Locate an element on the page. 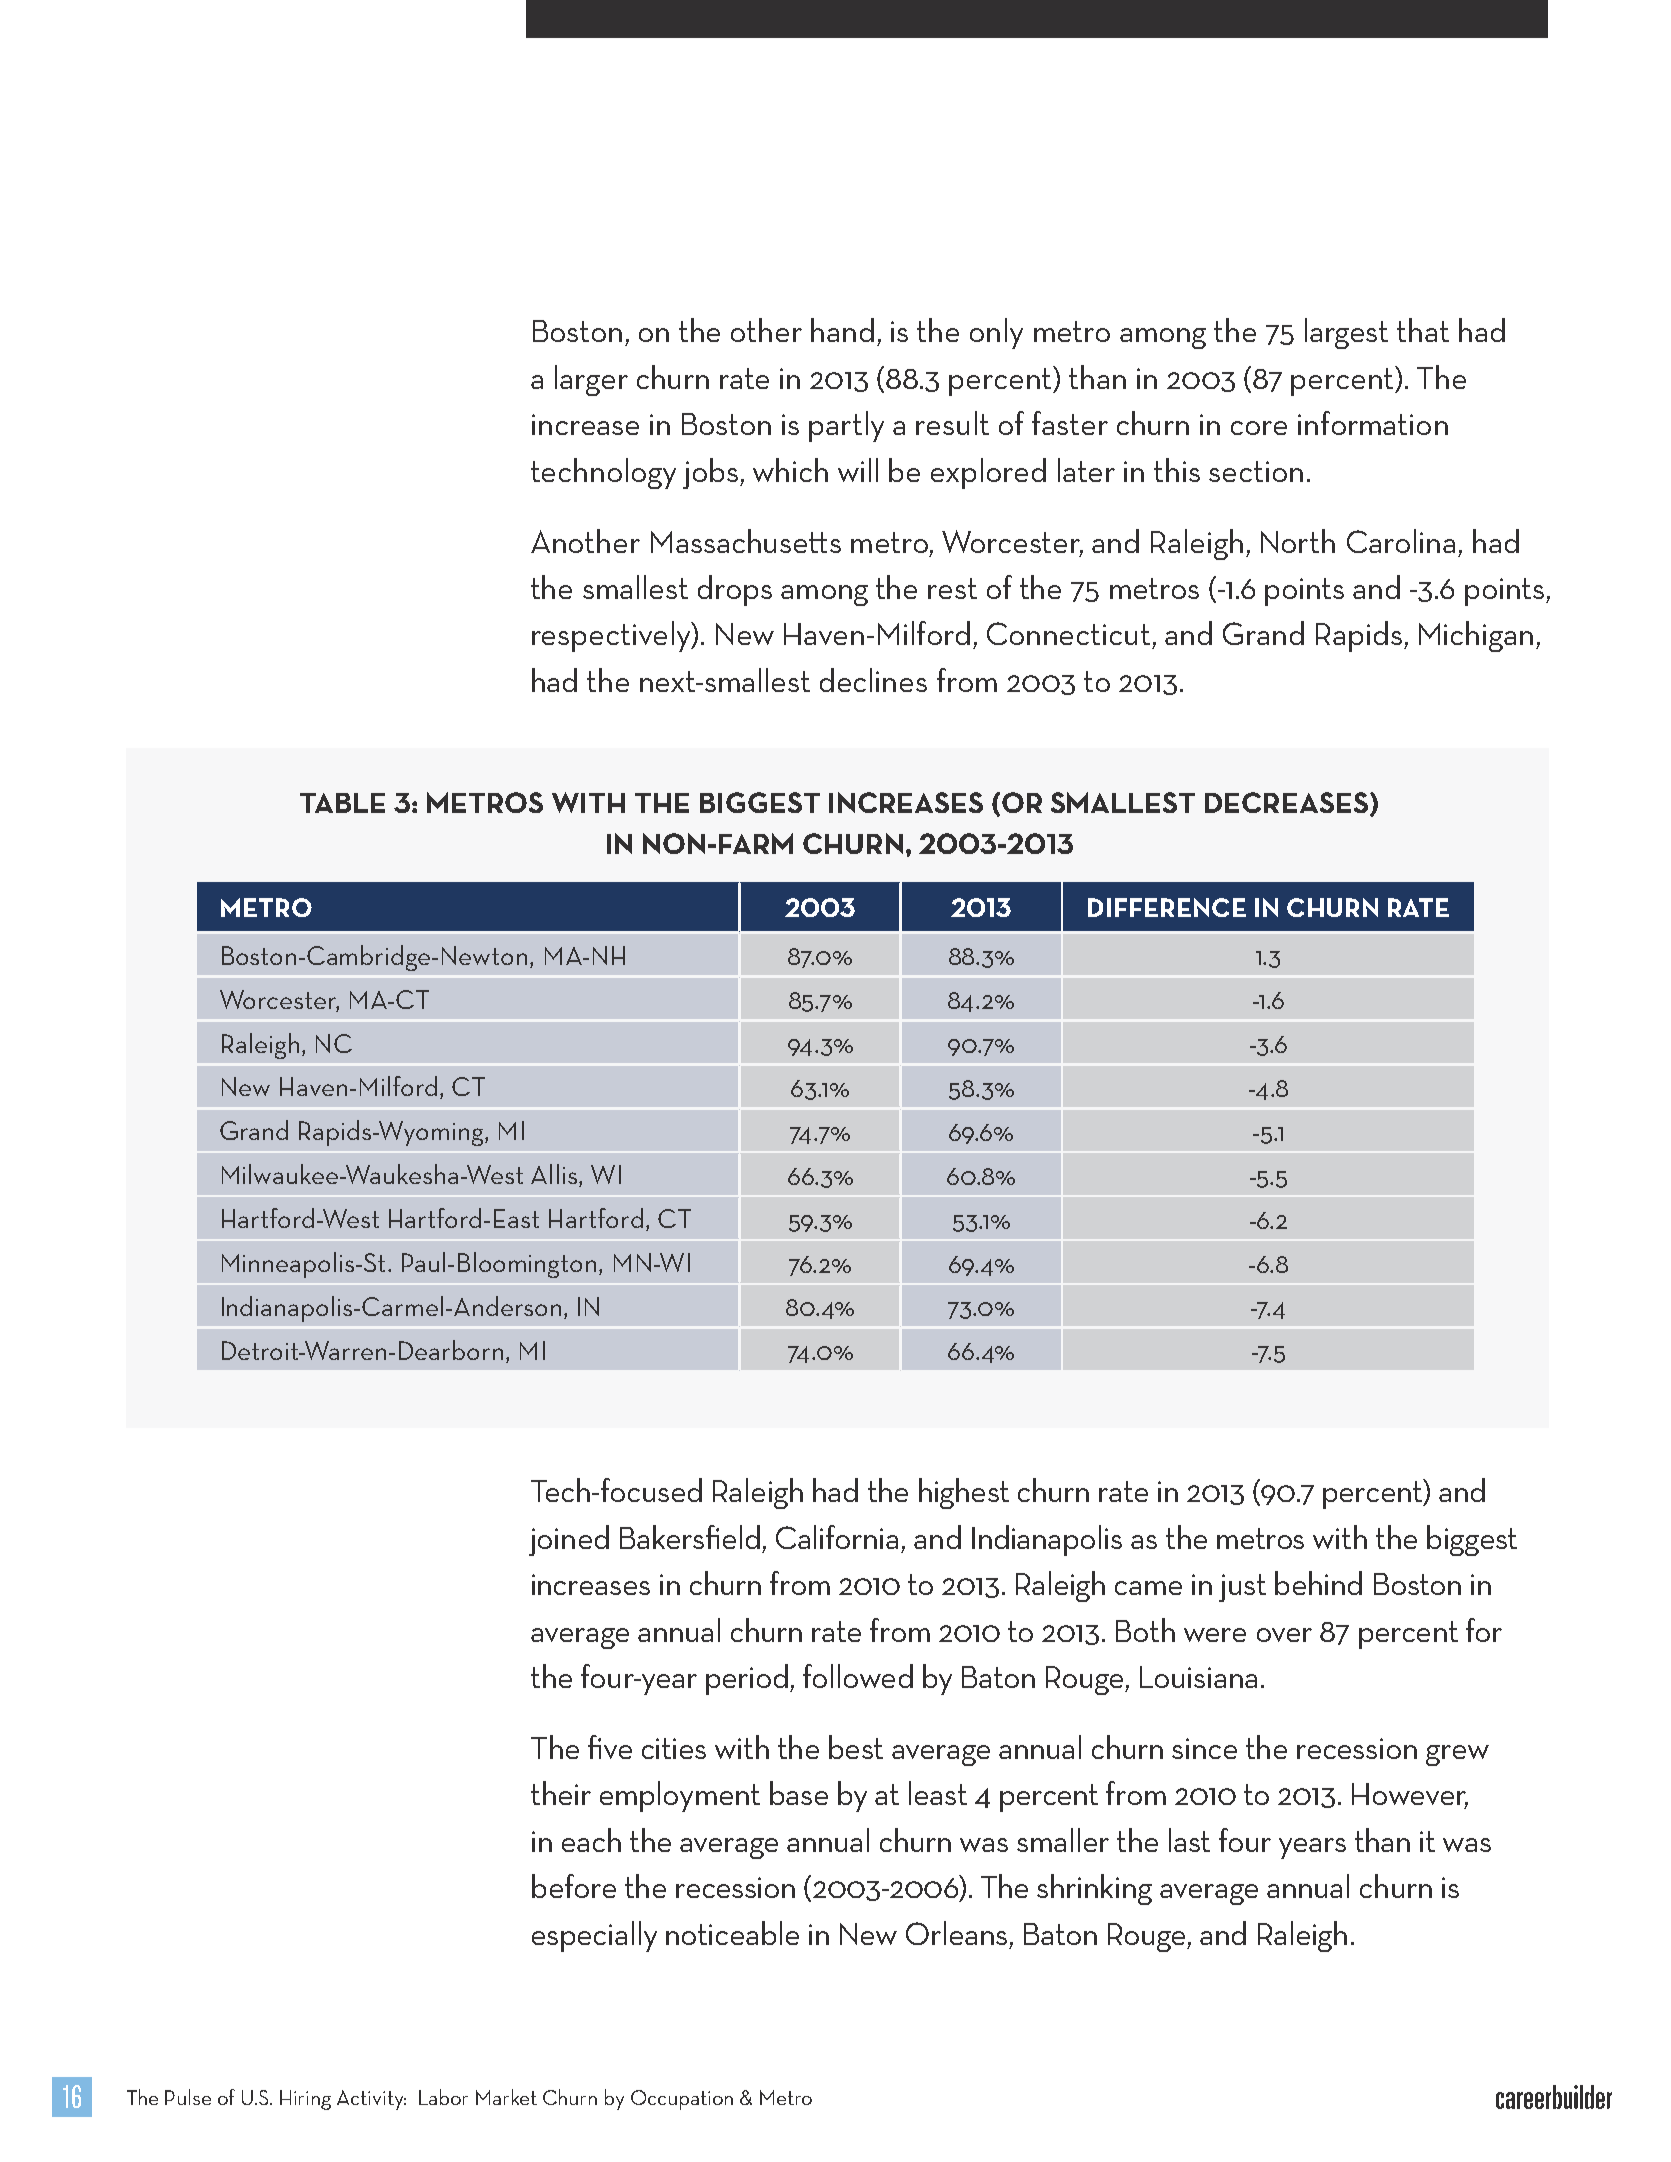 The height and width of the image is (2162, 1671). larger is located at coordinates (591, 380).
